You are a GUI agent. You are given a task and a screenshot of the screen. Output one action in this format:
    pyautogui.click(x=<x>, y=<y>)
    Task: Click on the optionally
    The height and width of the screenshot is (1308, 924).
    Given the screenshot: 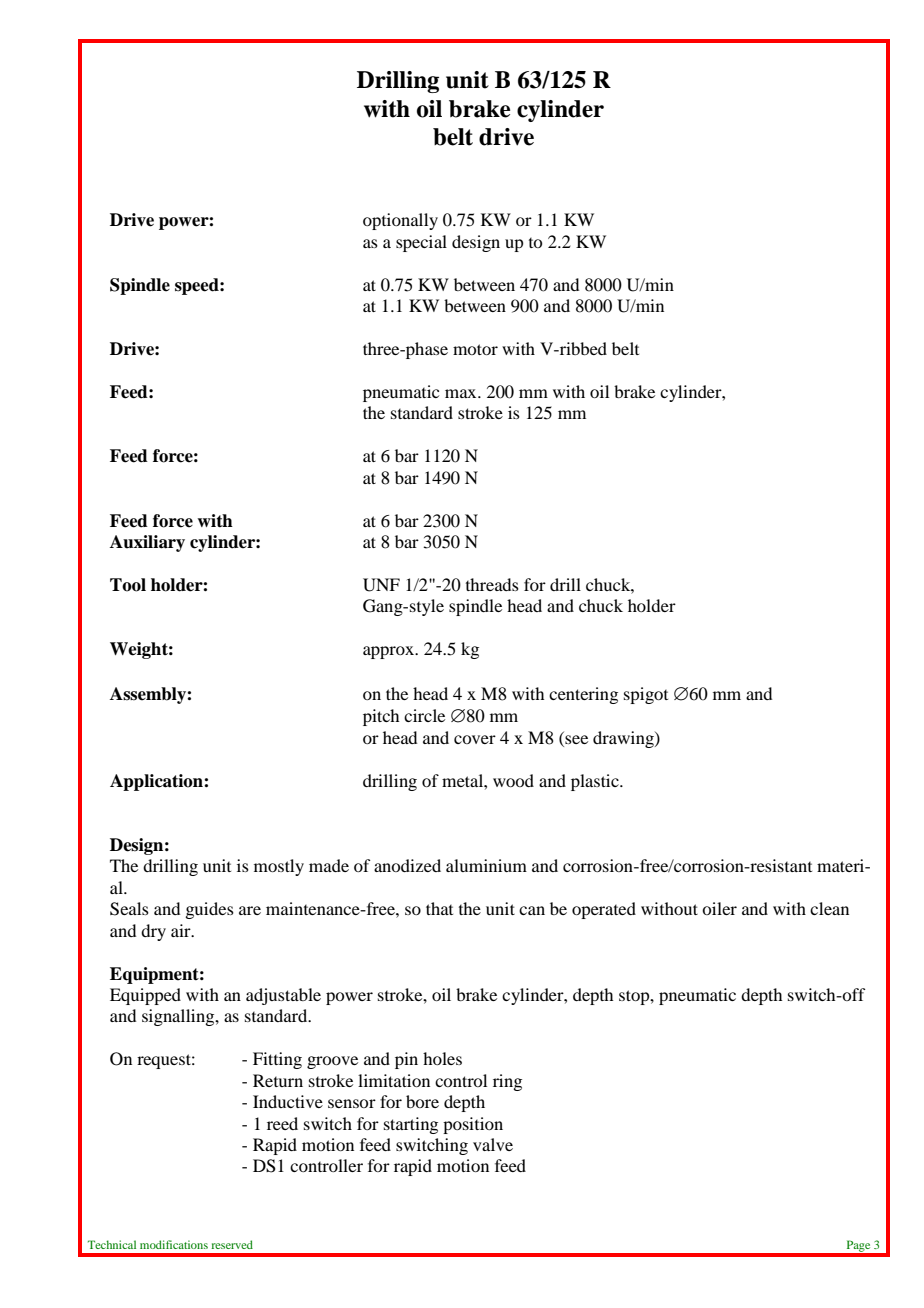 What is the action you would take?
    pyautogui.click(x=400, y=221)
